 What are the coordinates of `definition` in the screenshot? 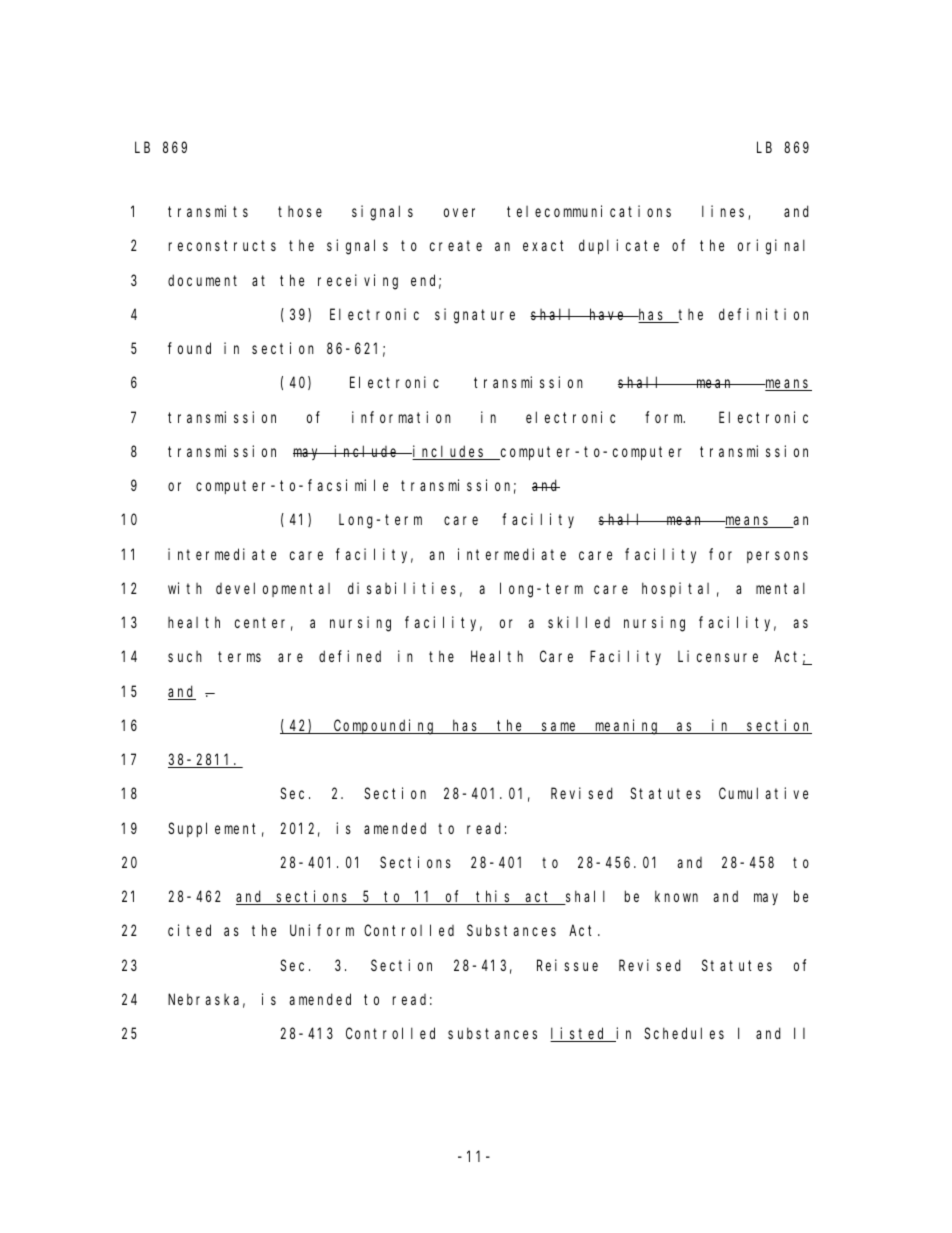 It's located at (763, 314).
